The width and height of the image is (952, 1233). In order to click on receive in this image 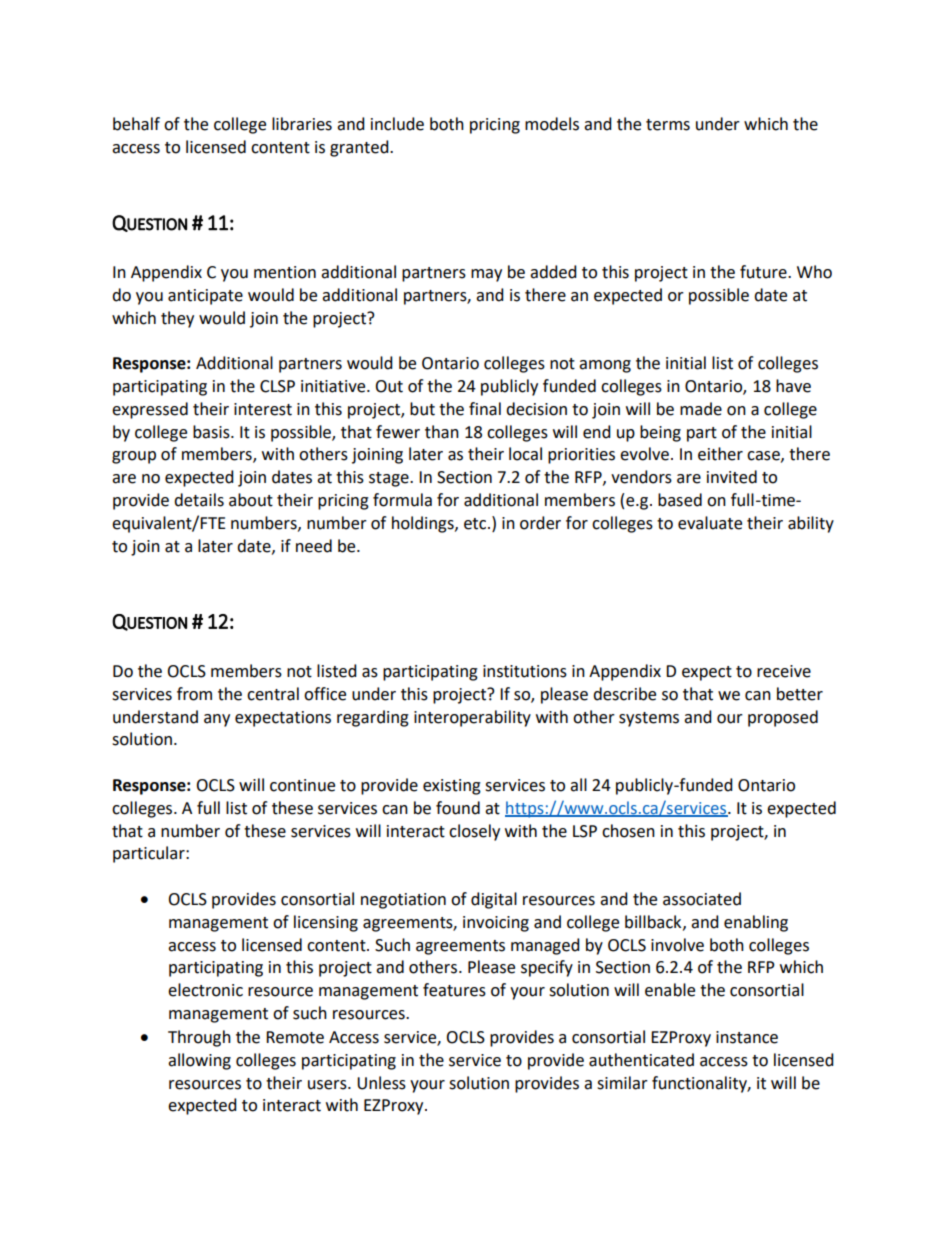, I will do `click(784, 671)`.
